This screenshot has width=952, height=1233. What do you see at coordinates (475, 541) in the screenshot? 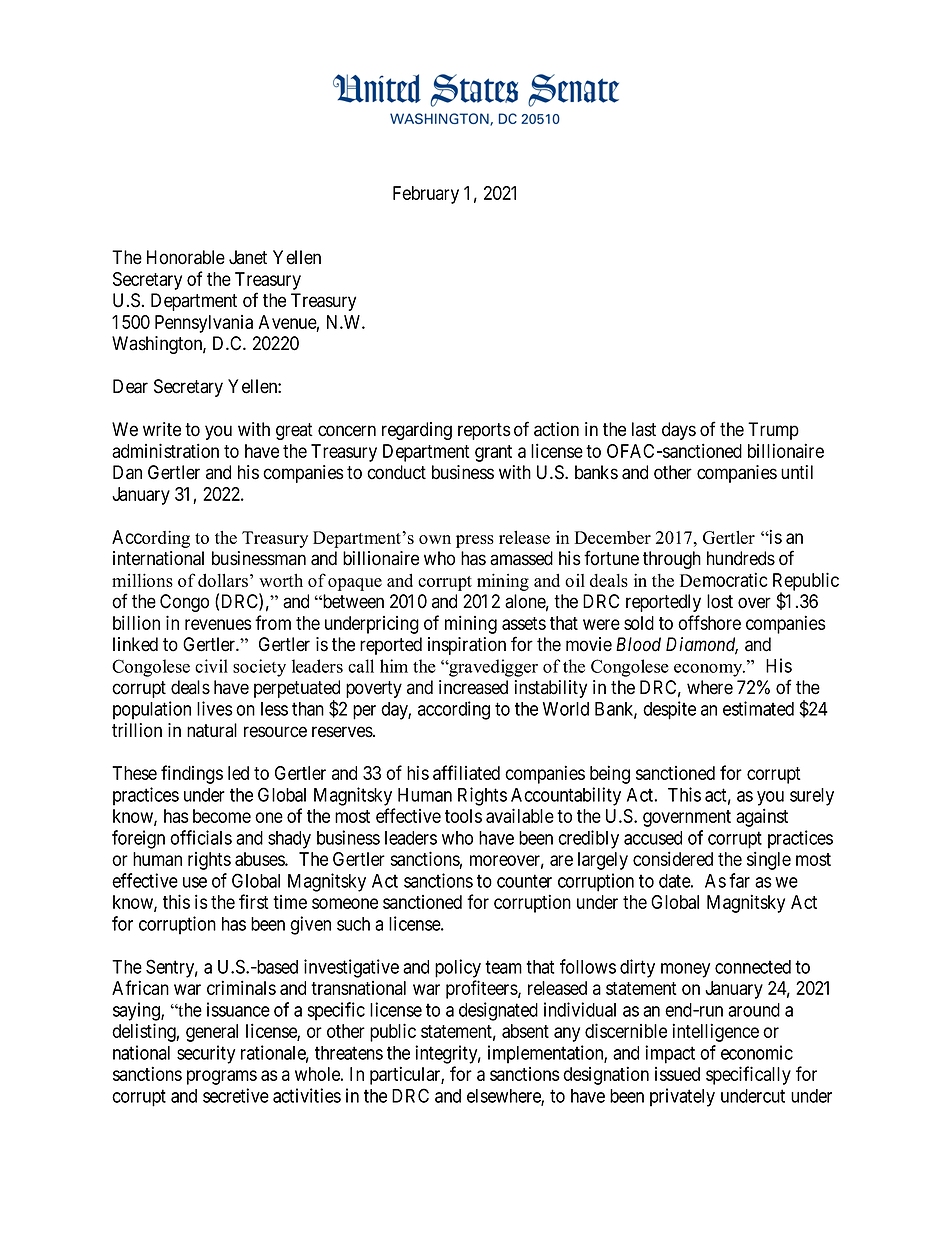
I see `press` at bounding box center [475, 541].
